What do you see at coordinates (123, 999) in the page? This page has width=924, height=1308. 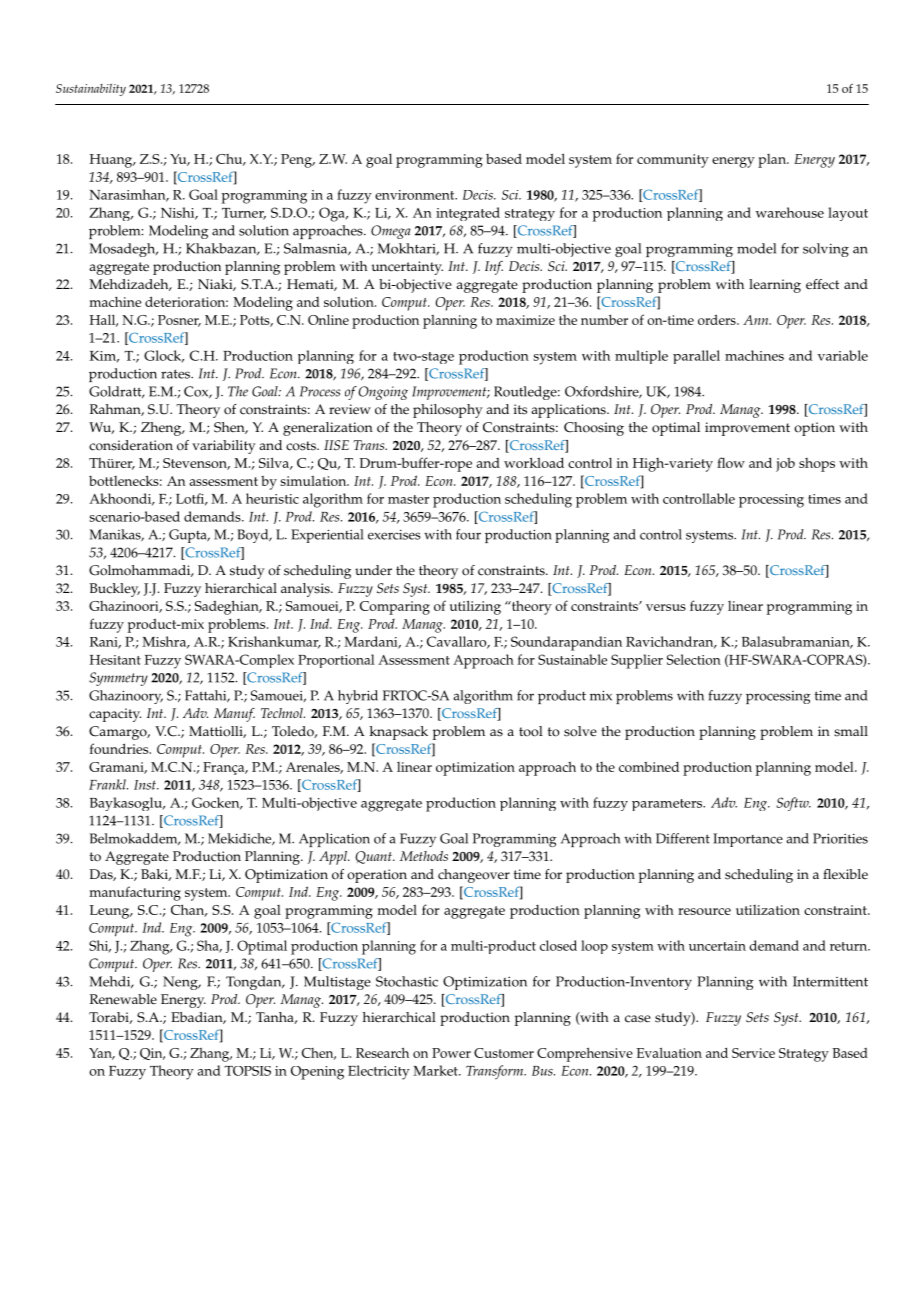 I see `Renewable` at bounding box center [123, 999].
